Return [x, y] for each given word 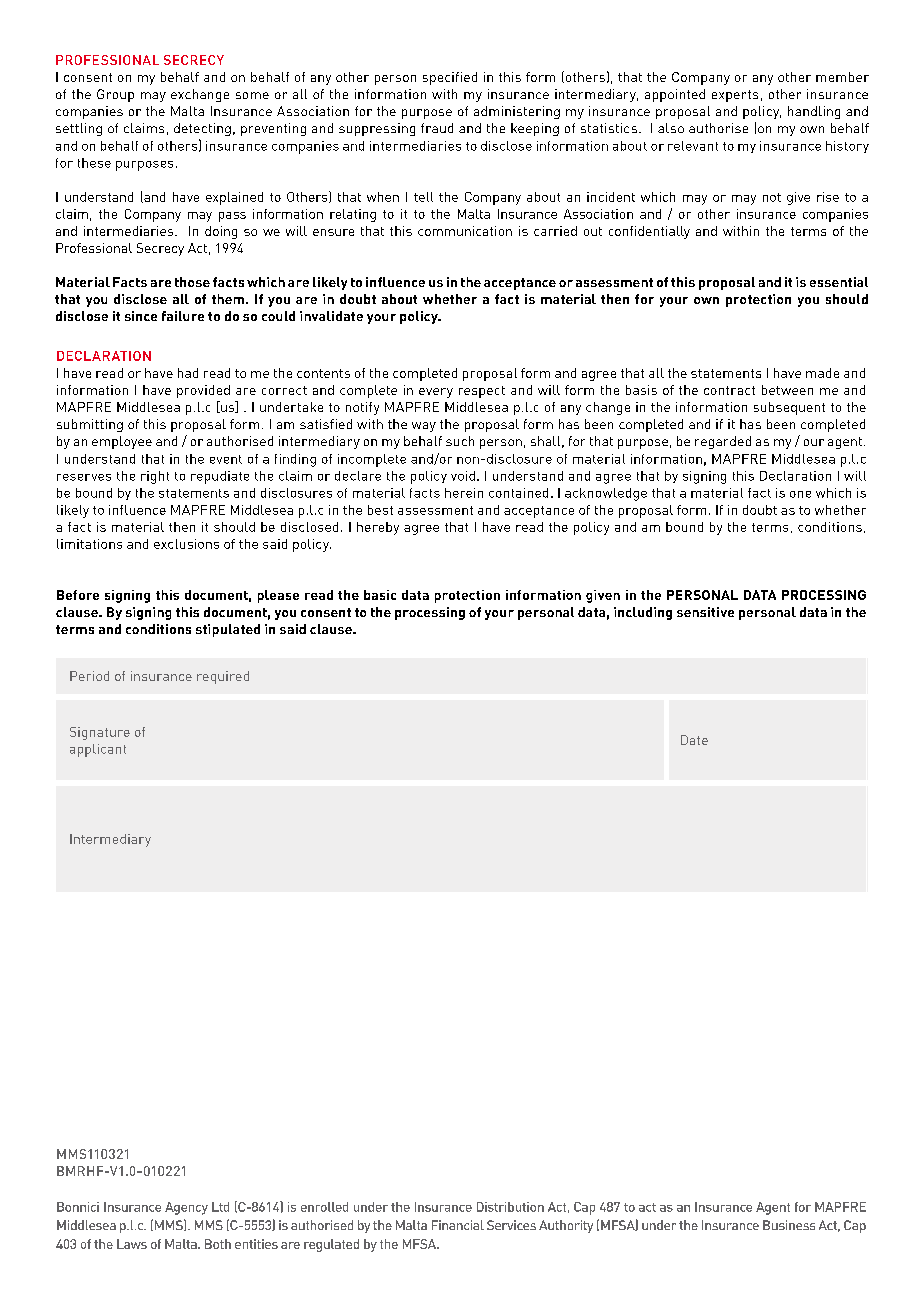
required [223, 677]
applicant [98, 750]
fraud [437, 128]
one [800, 494]
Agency [186, 1208]
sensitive [705, 612]
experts [735, 96]
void [463, 476]
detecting [202, 129]
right [155, 477]
